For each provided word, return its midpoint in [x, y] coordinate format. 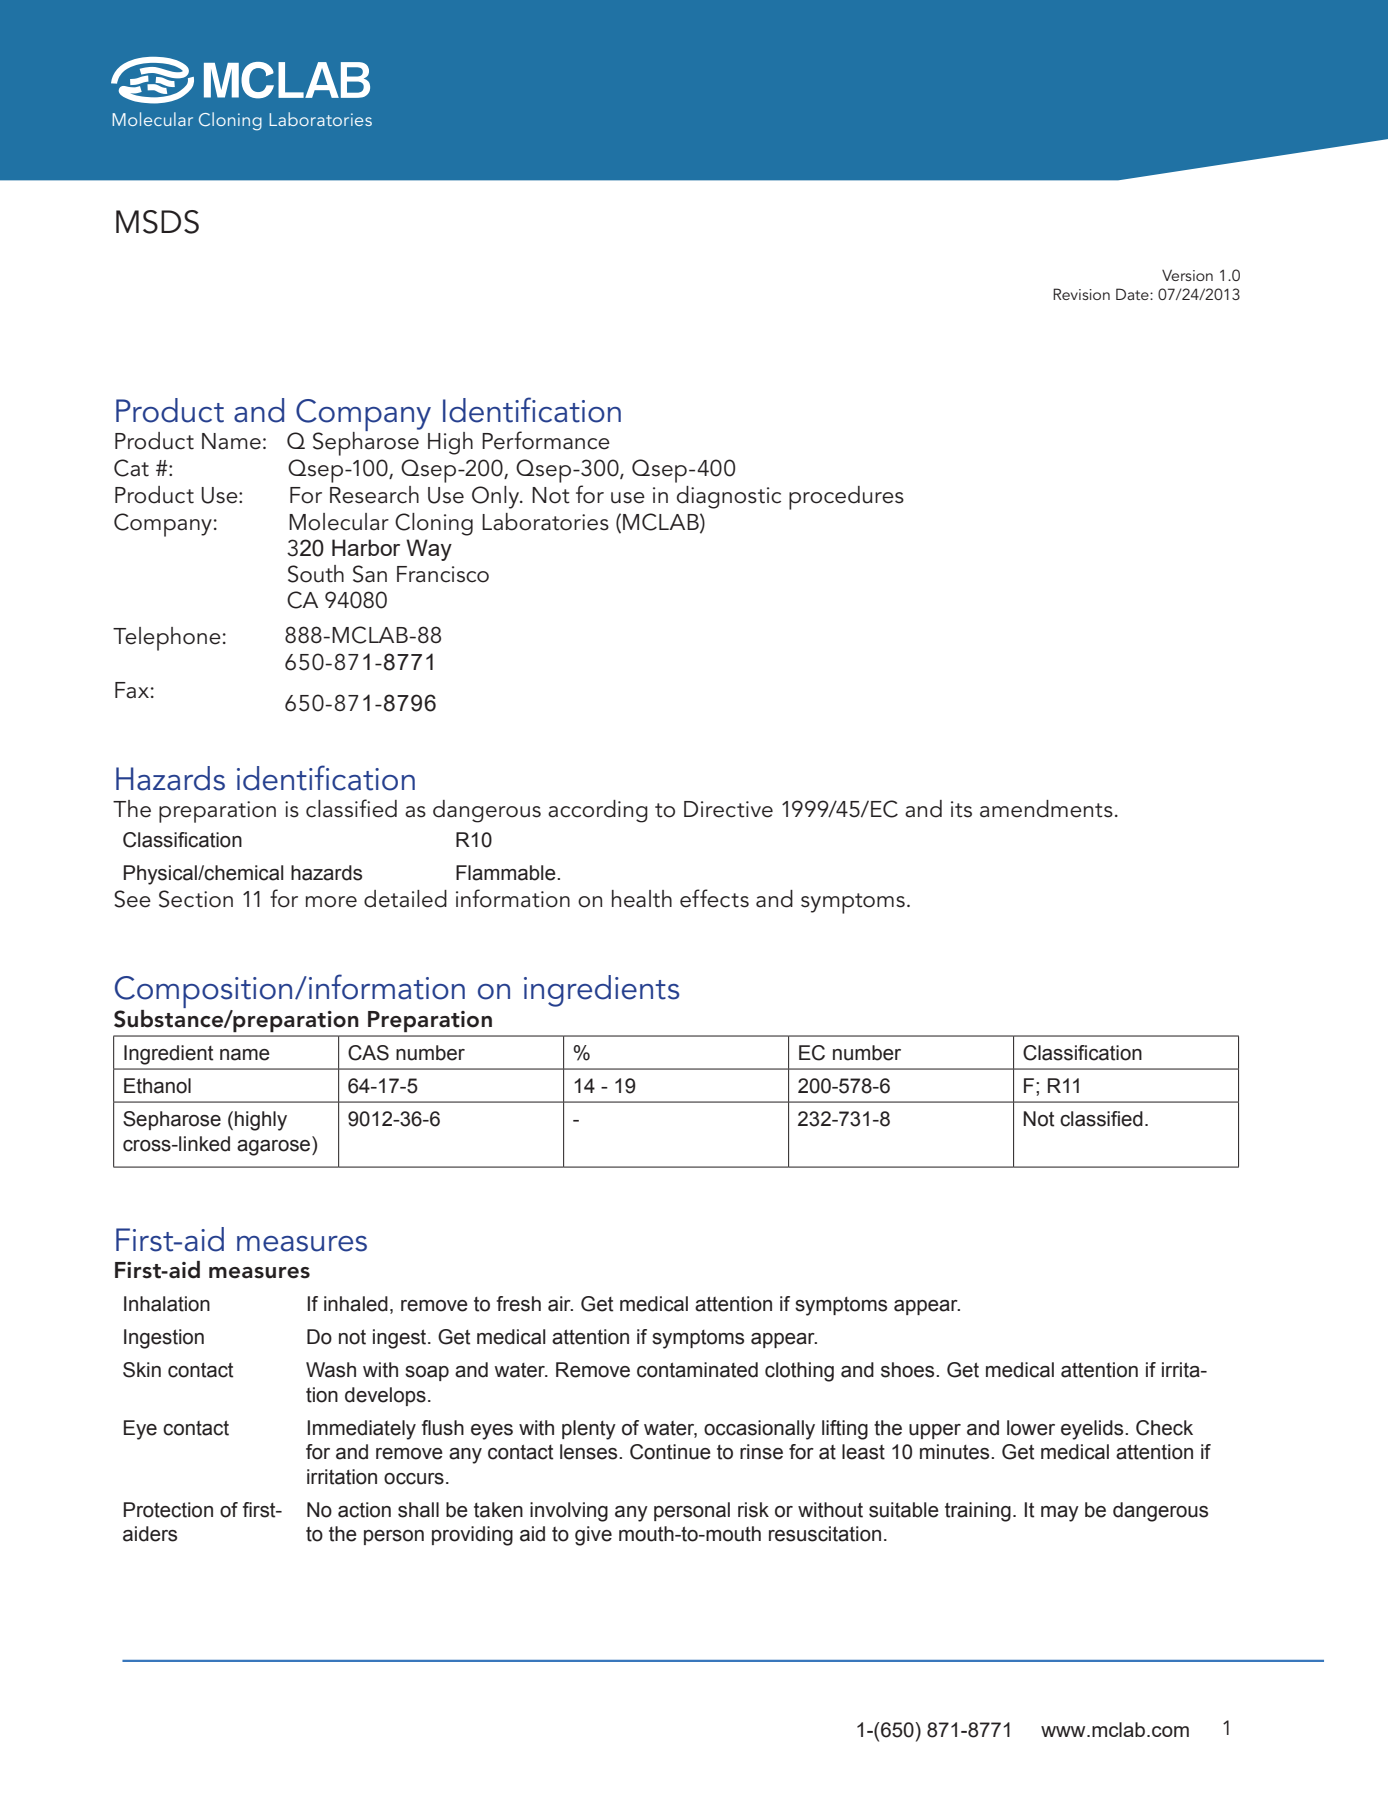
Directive [728, 809]
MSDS [157, 222]
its [961, 809]
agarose [275, 1146]
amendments [1046, 809]
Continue [670, 1452]
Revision [1081, 294]
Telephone [167, 639]
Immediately [362, 1430]
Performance [546, 440]
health [642, 899]
